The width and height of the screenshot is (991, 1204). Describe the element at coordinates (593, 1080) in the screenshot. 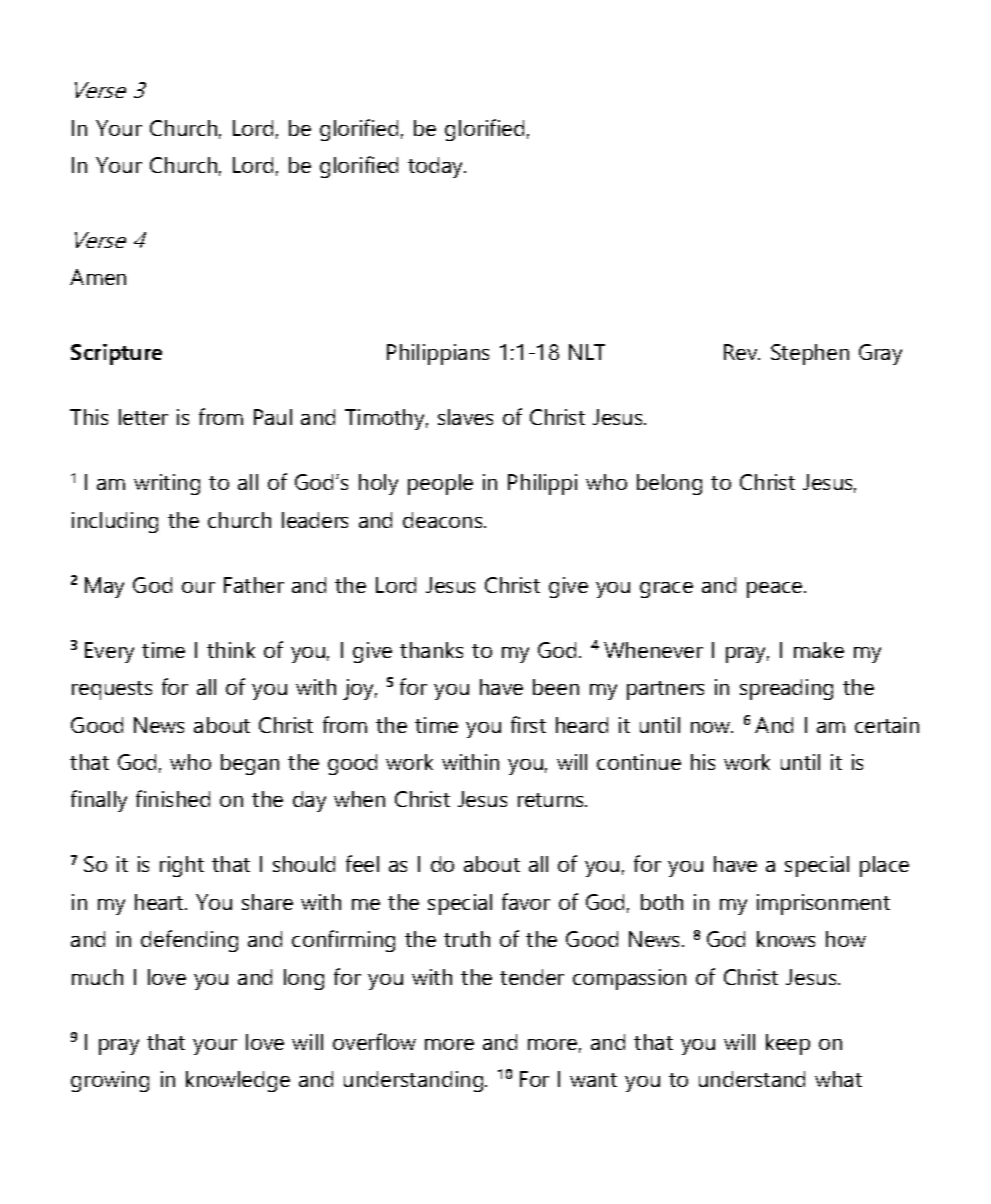

I see `want` at that location.
